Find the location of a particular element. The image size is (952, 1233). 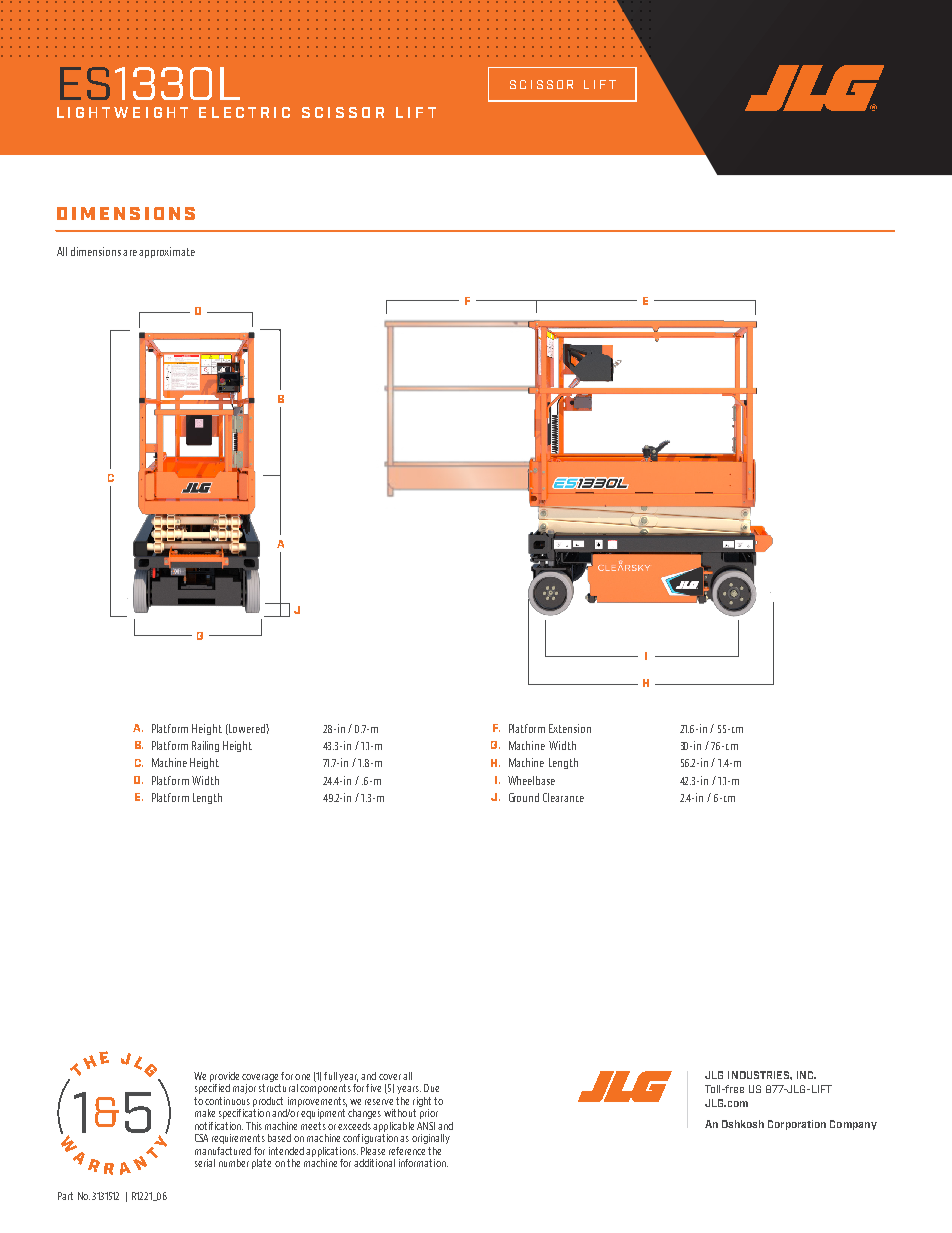

Ground is located at coordinates (524, 797).
